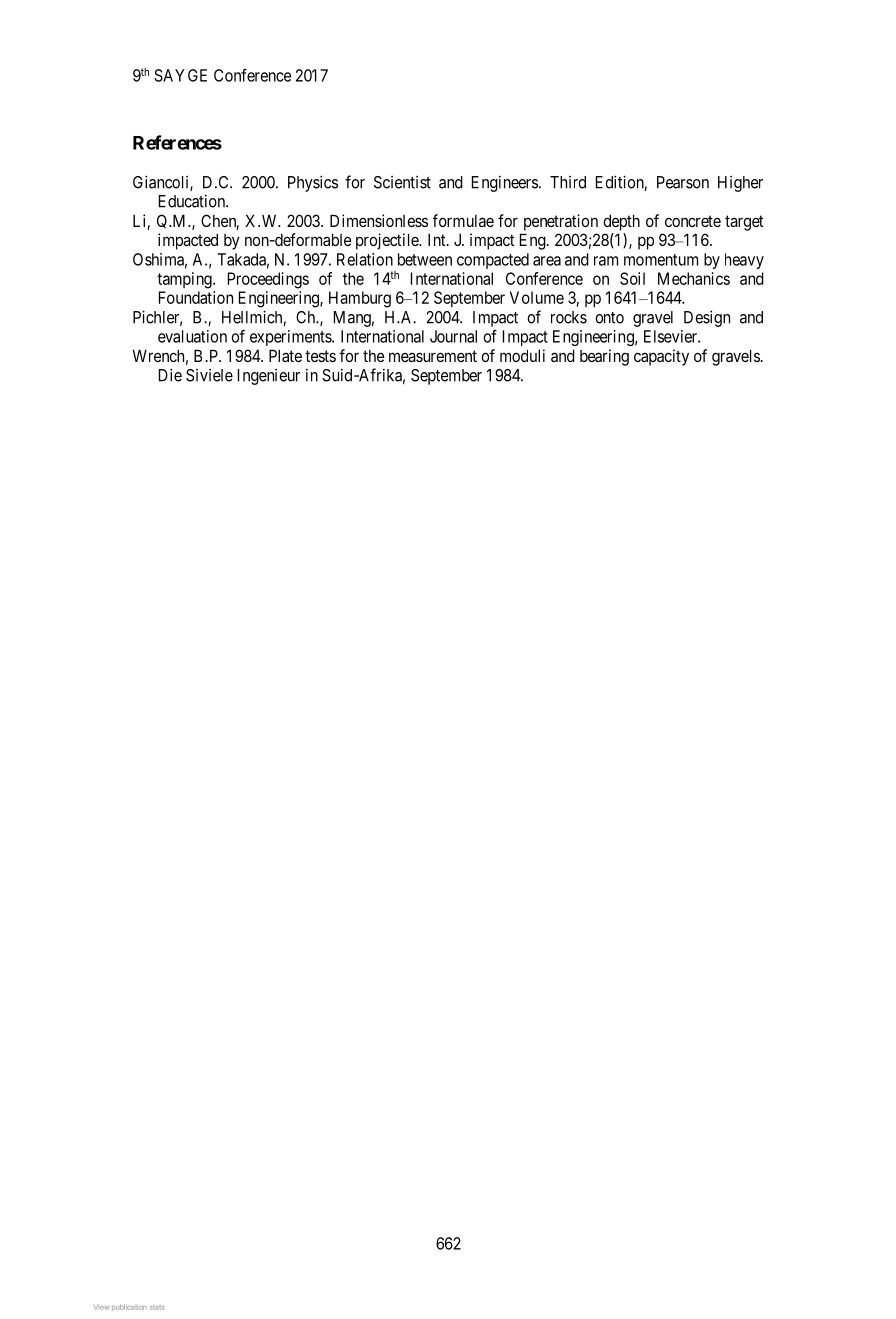  I want to click on Die, so click(170, 375).
